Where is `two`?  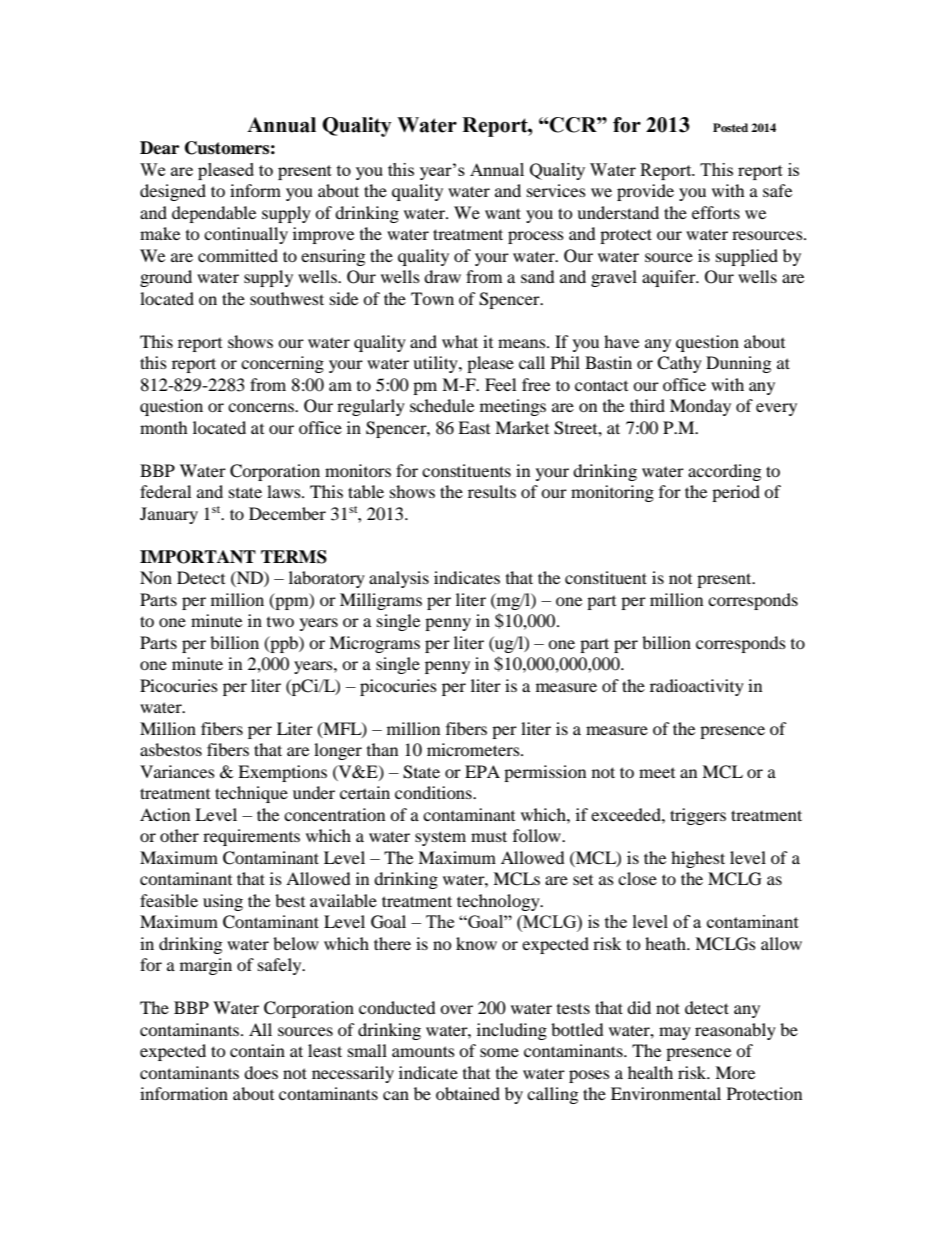
two is located at coordinates (280, 622).
